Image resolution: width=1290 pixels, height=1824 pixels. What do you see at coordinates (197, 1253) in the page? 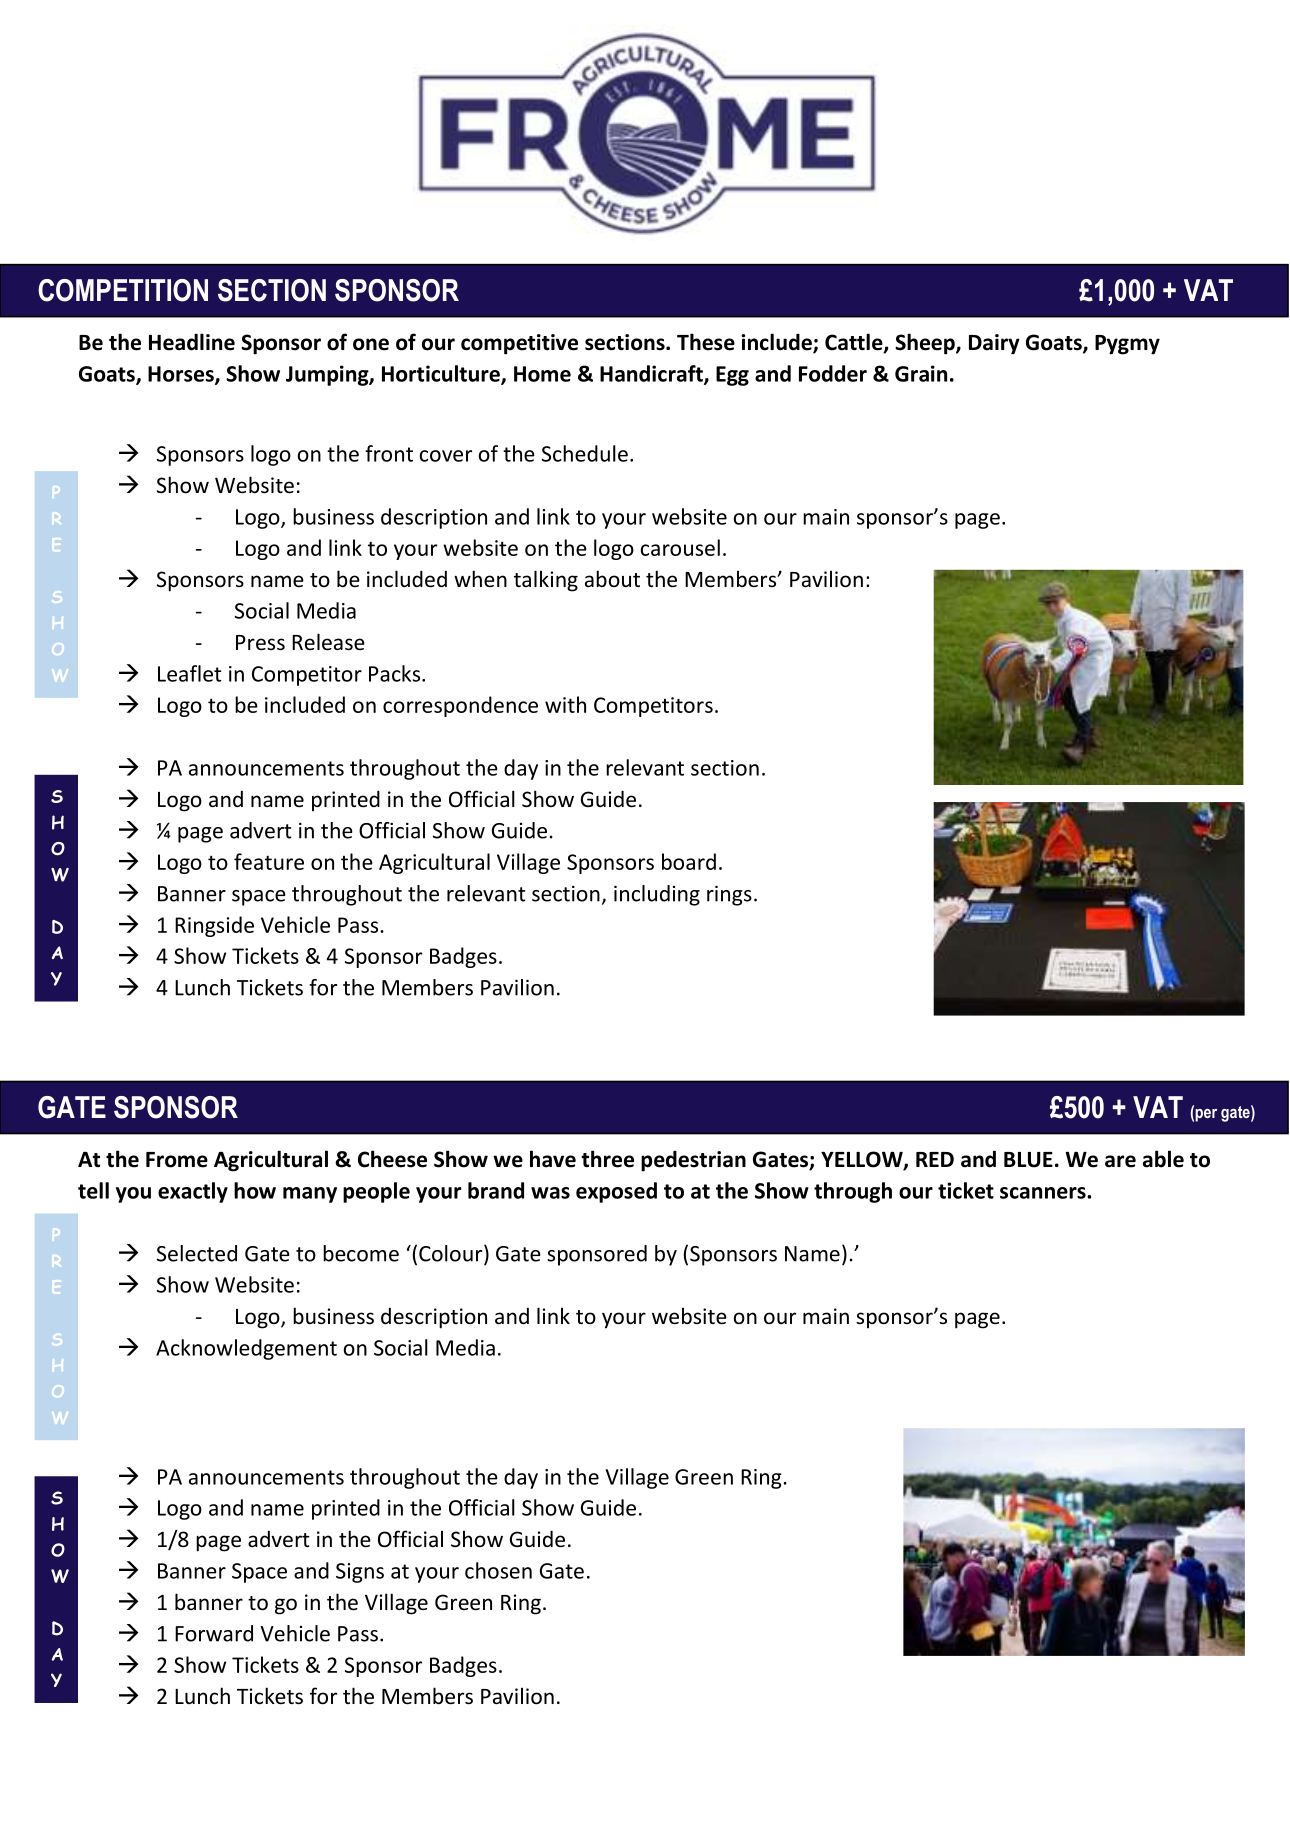
I see `Selected` at bounding box center [197, 1253].
